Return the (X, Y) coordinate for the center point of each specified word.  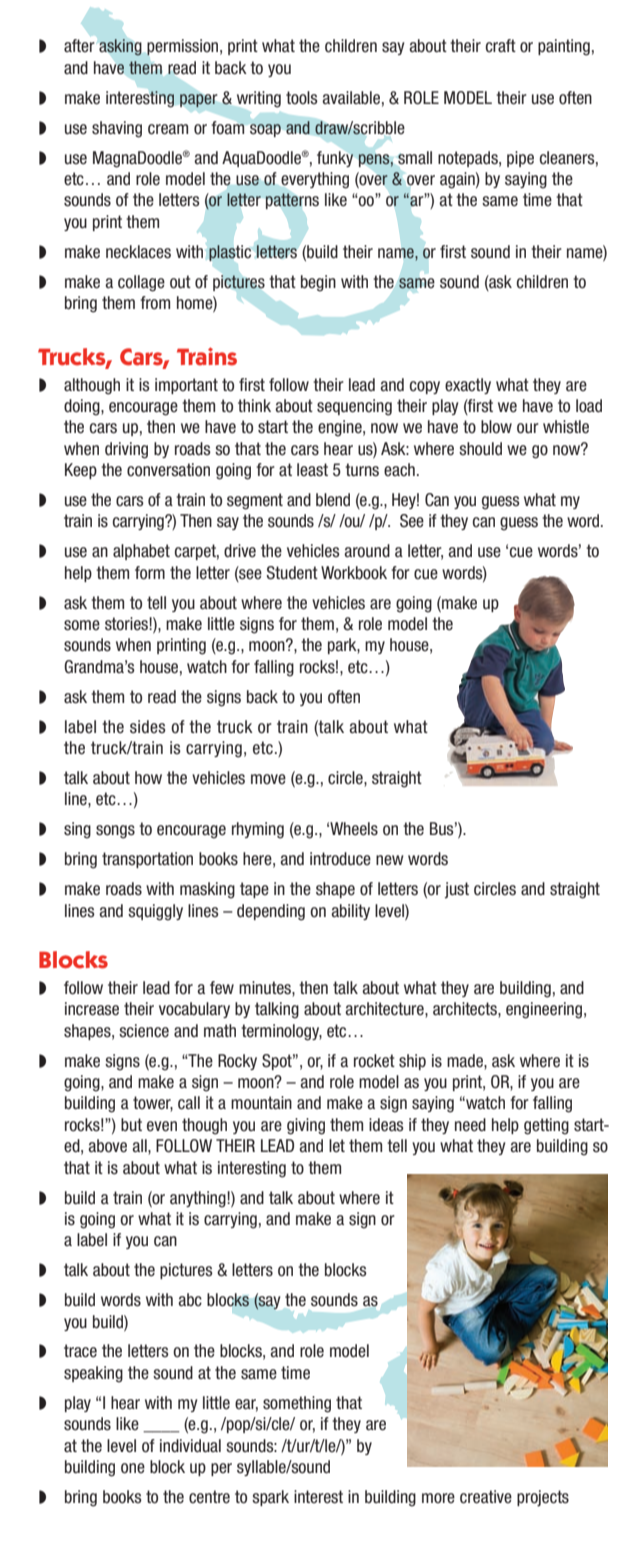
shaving (117, 129)
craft (501, 46)
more (438, 1498)
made (466, 1061)
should (480, 449)
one (133, 1468)
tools (302, 98)
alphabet (141, 552)
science (144, 1031)
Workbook (354, 573)
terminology (281, 1032)
